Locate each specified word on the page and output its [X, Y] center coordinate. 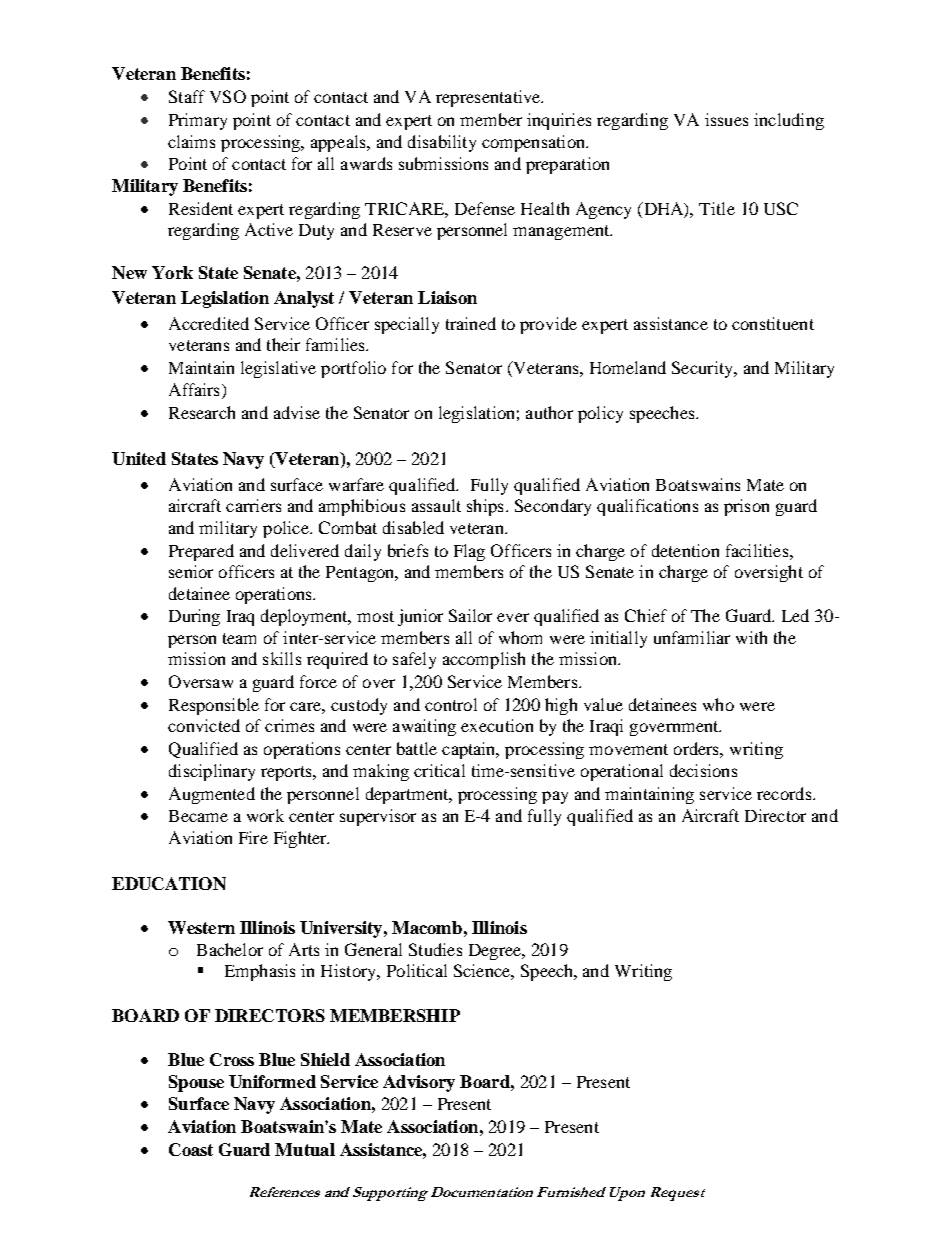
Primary [198, 121]
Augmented [212, 795]
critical [439, 770]
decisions [703, 770]
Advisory [419, 1083]
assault [436, 505]
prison [746, 507]
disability [442, 143]
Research [202, 412]
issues [726, 119]
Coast [191, 1149]
